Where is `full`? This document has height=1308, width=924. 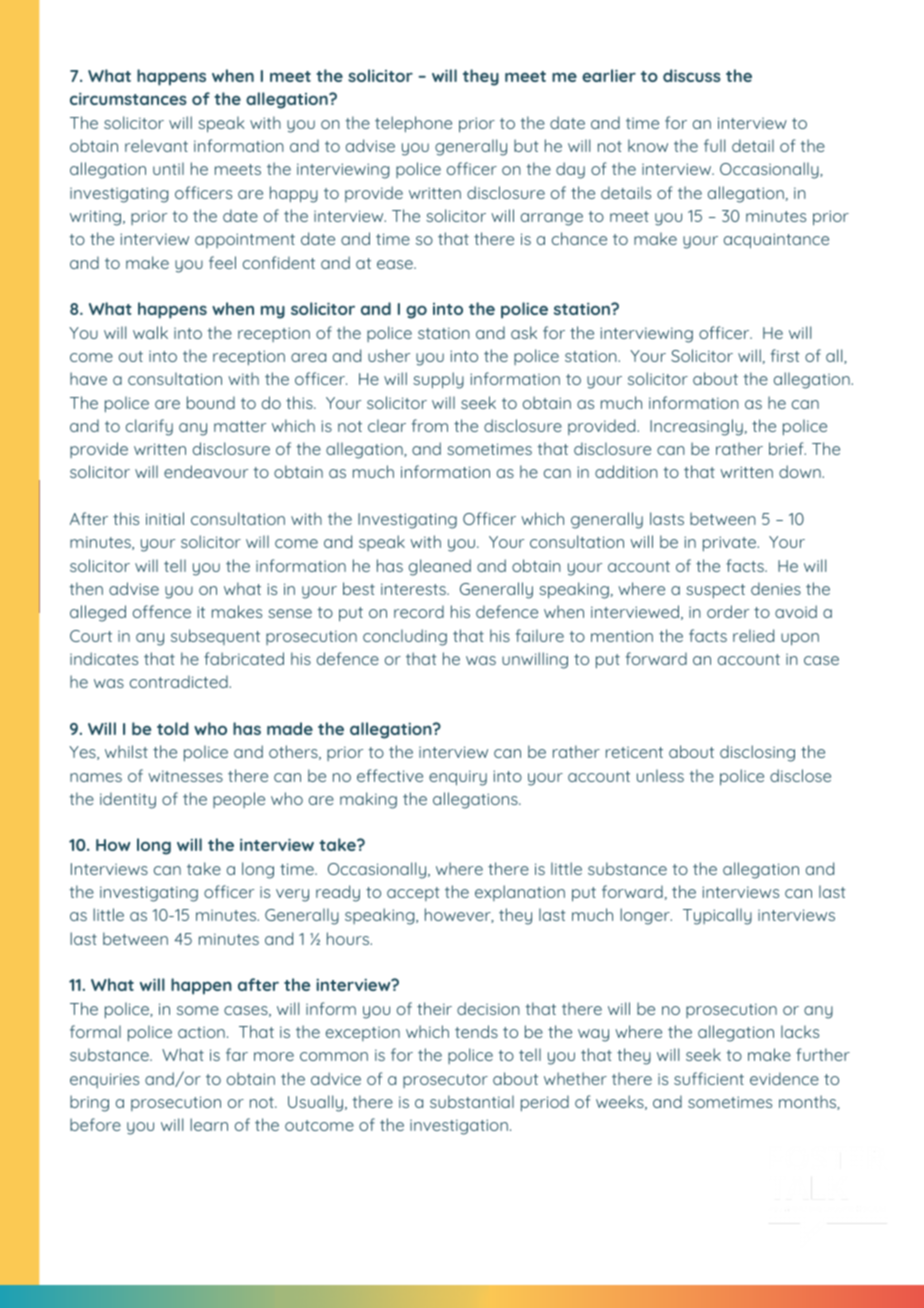
full is located at coordinates (714, 145).
